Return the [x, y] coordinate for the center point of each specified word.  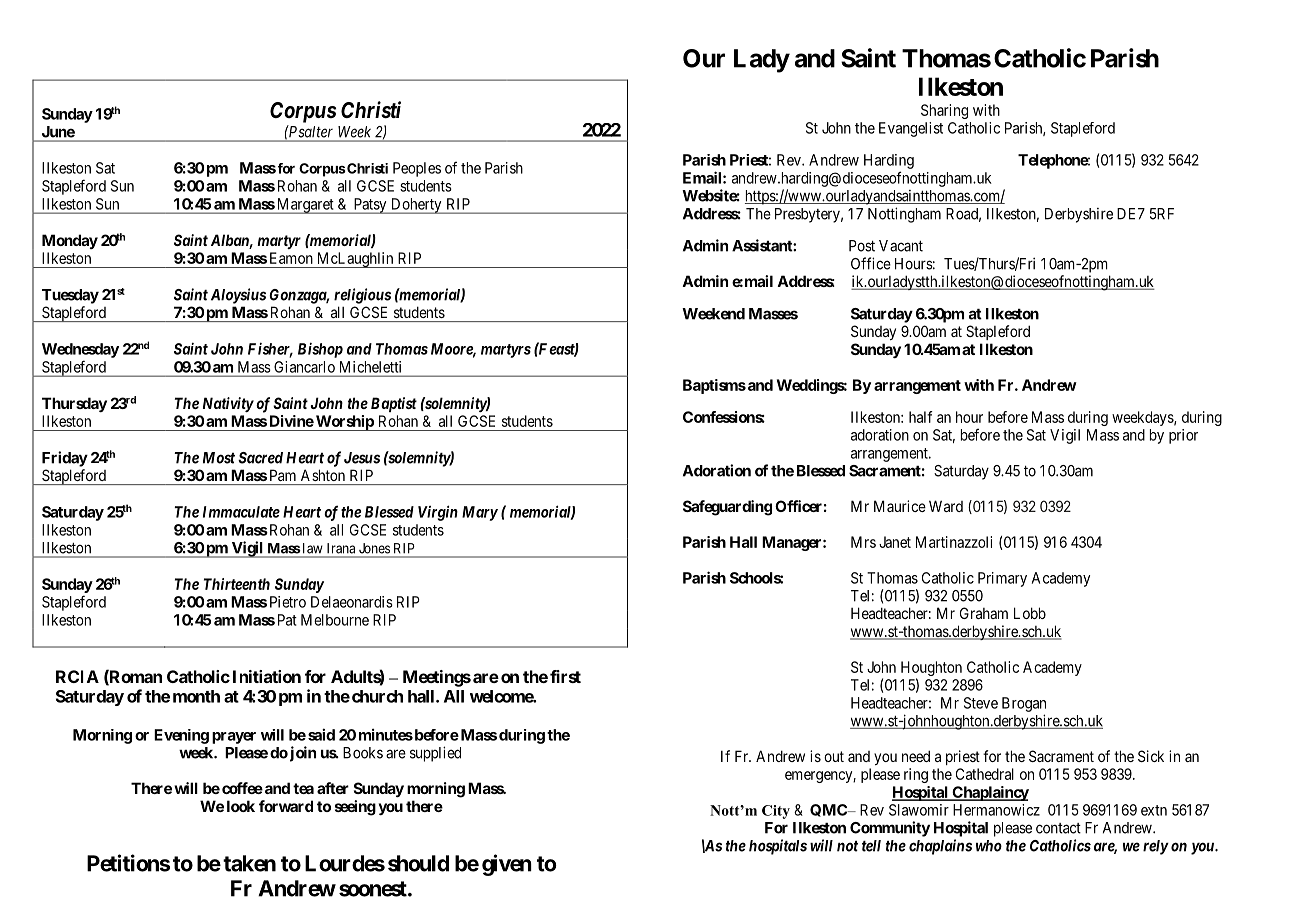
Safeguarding [727, 508]
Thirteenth [237, 584]
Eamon [291, 258]
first [565, 676]
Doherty [416, 206]
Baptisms [714, 386]
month [196, 696]
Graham [984, 613]
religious [362, 296]
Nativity [228, 404]
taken [249, 863]
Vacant [901, 246]
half [921, 417]
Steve [981, 703]
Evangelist [911, 129]
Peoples [417, 169]
